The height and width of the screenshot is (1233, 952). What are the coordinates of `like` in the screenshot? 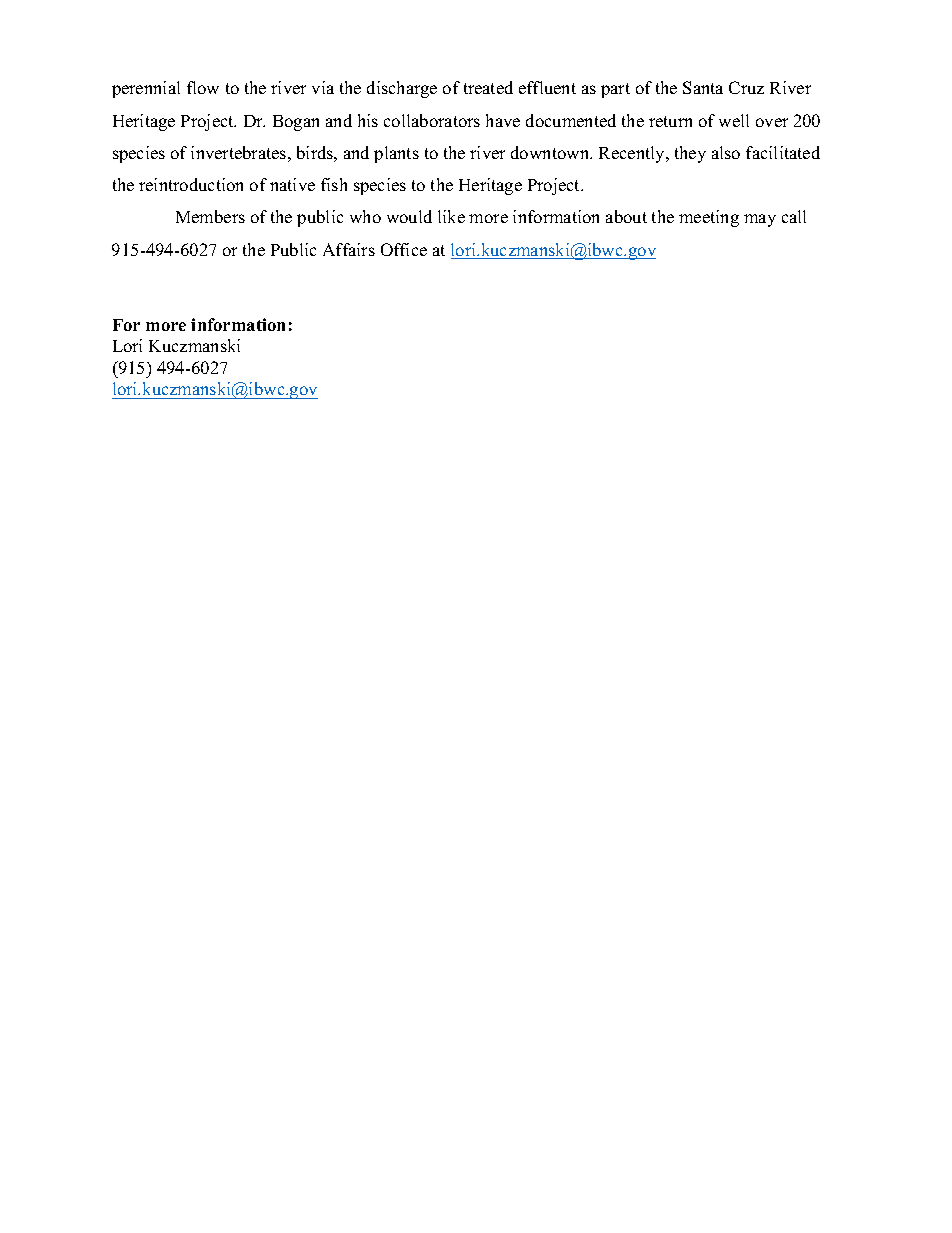 It's located at (451, 216).
